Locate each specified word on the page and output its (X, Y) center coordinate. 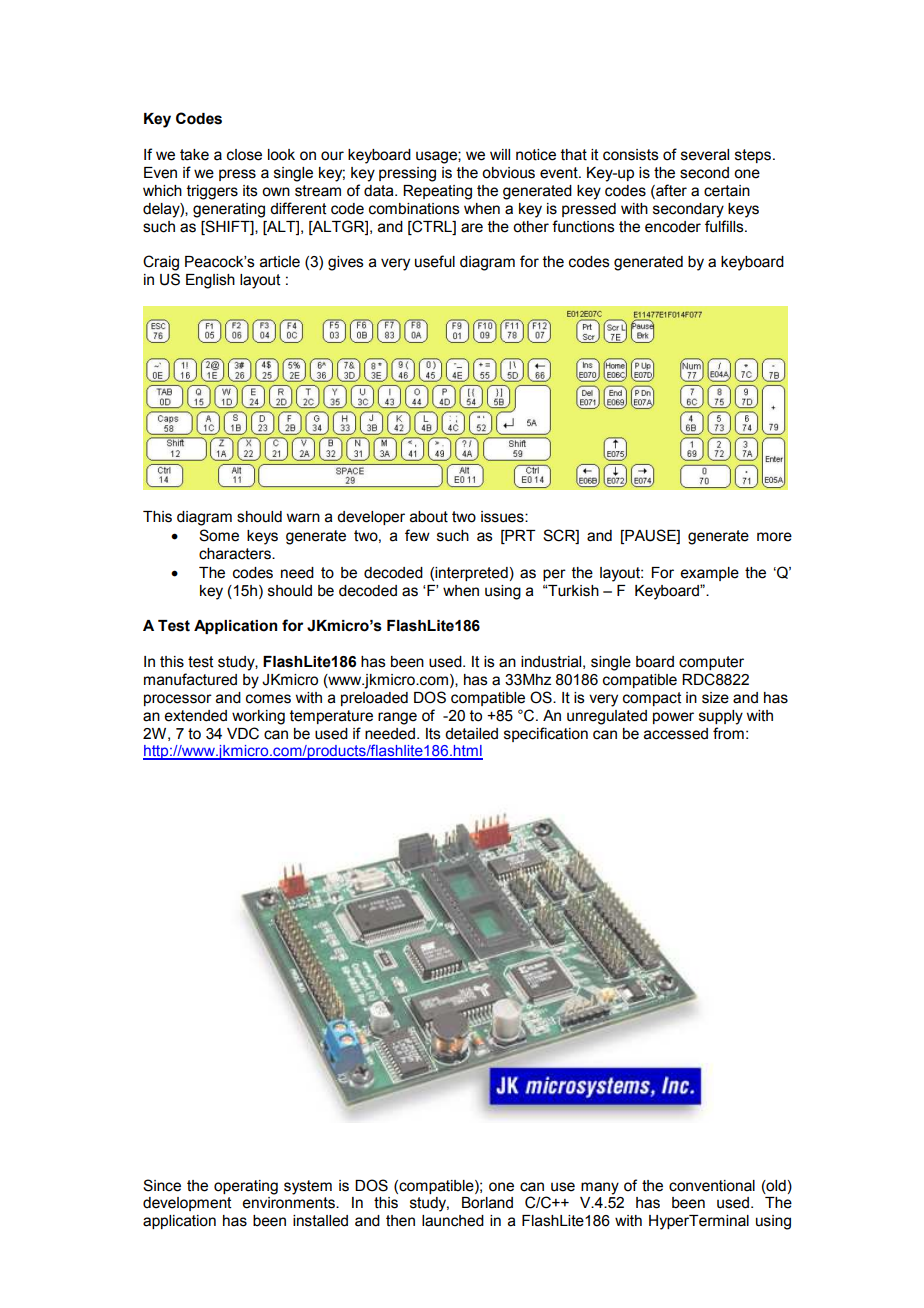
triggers (212, 192)
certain (727, 191)
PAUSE (650, 536)
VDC (243, 733)
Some (219, 535)
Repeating (437, 192)
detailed (471, 734)
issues (503, 517)
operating (246, 1187)
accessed (676, 734)
